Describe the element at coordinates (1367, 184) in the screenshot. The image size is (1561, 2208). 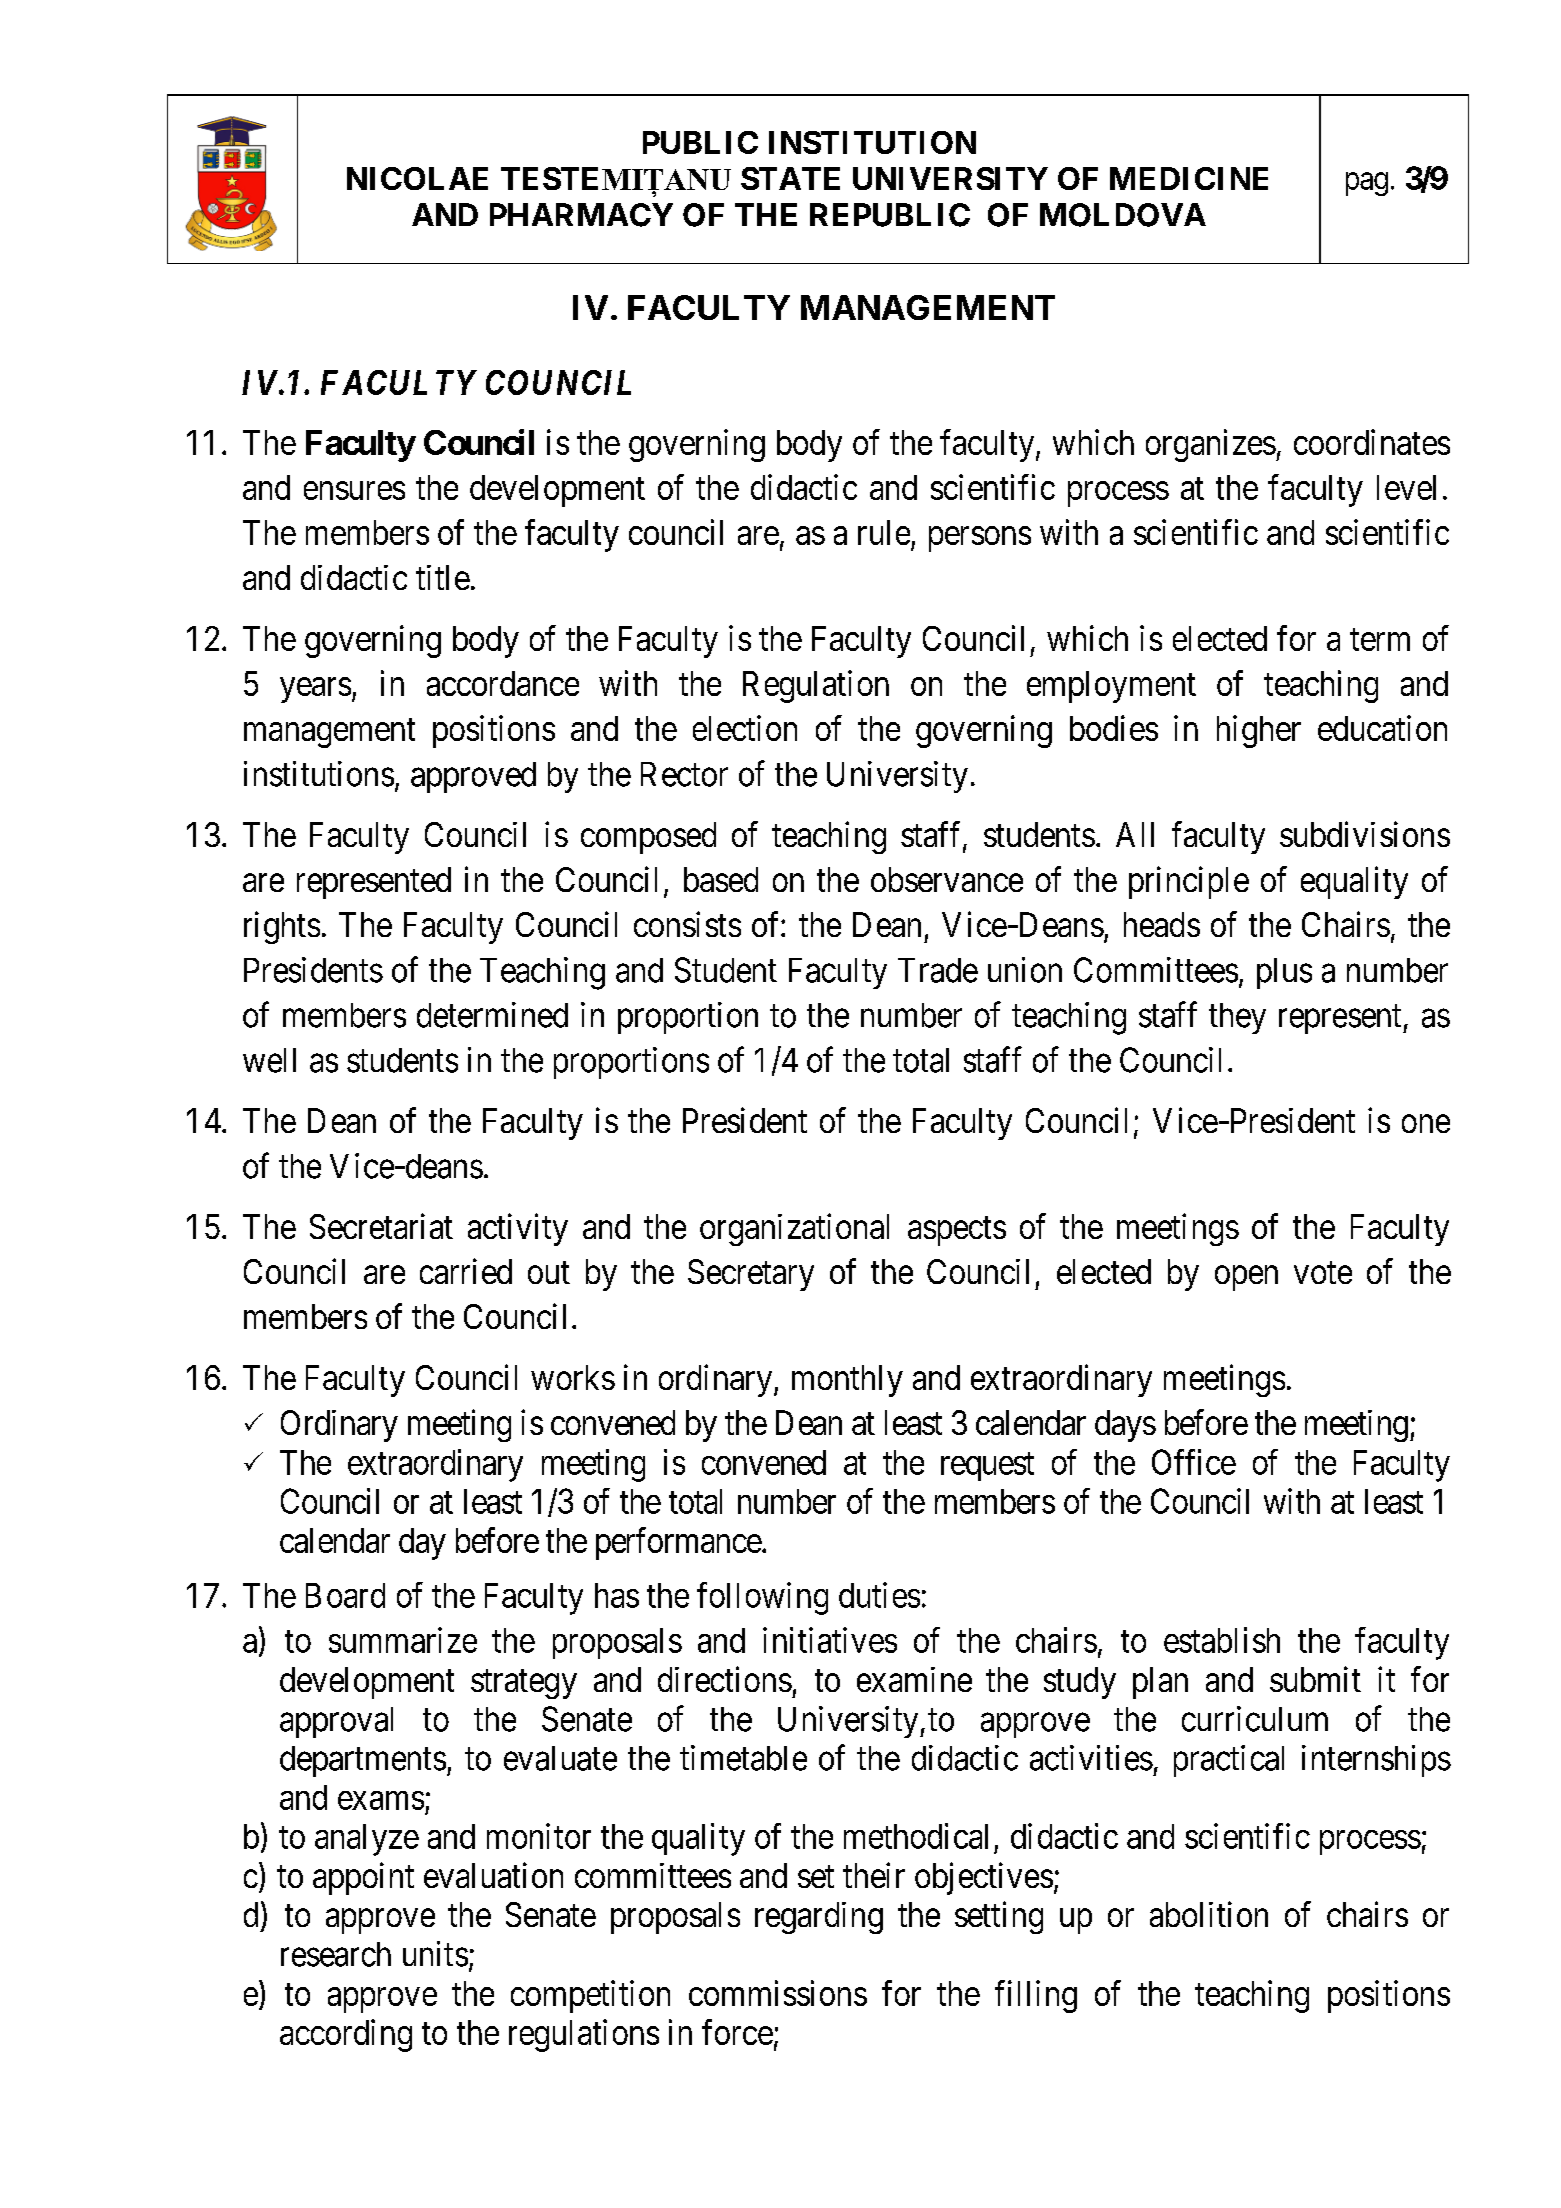
I see `pag` at that location.
